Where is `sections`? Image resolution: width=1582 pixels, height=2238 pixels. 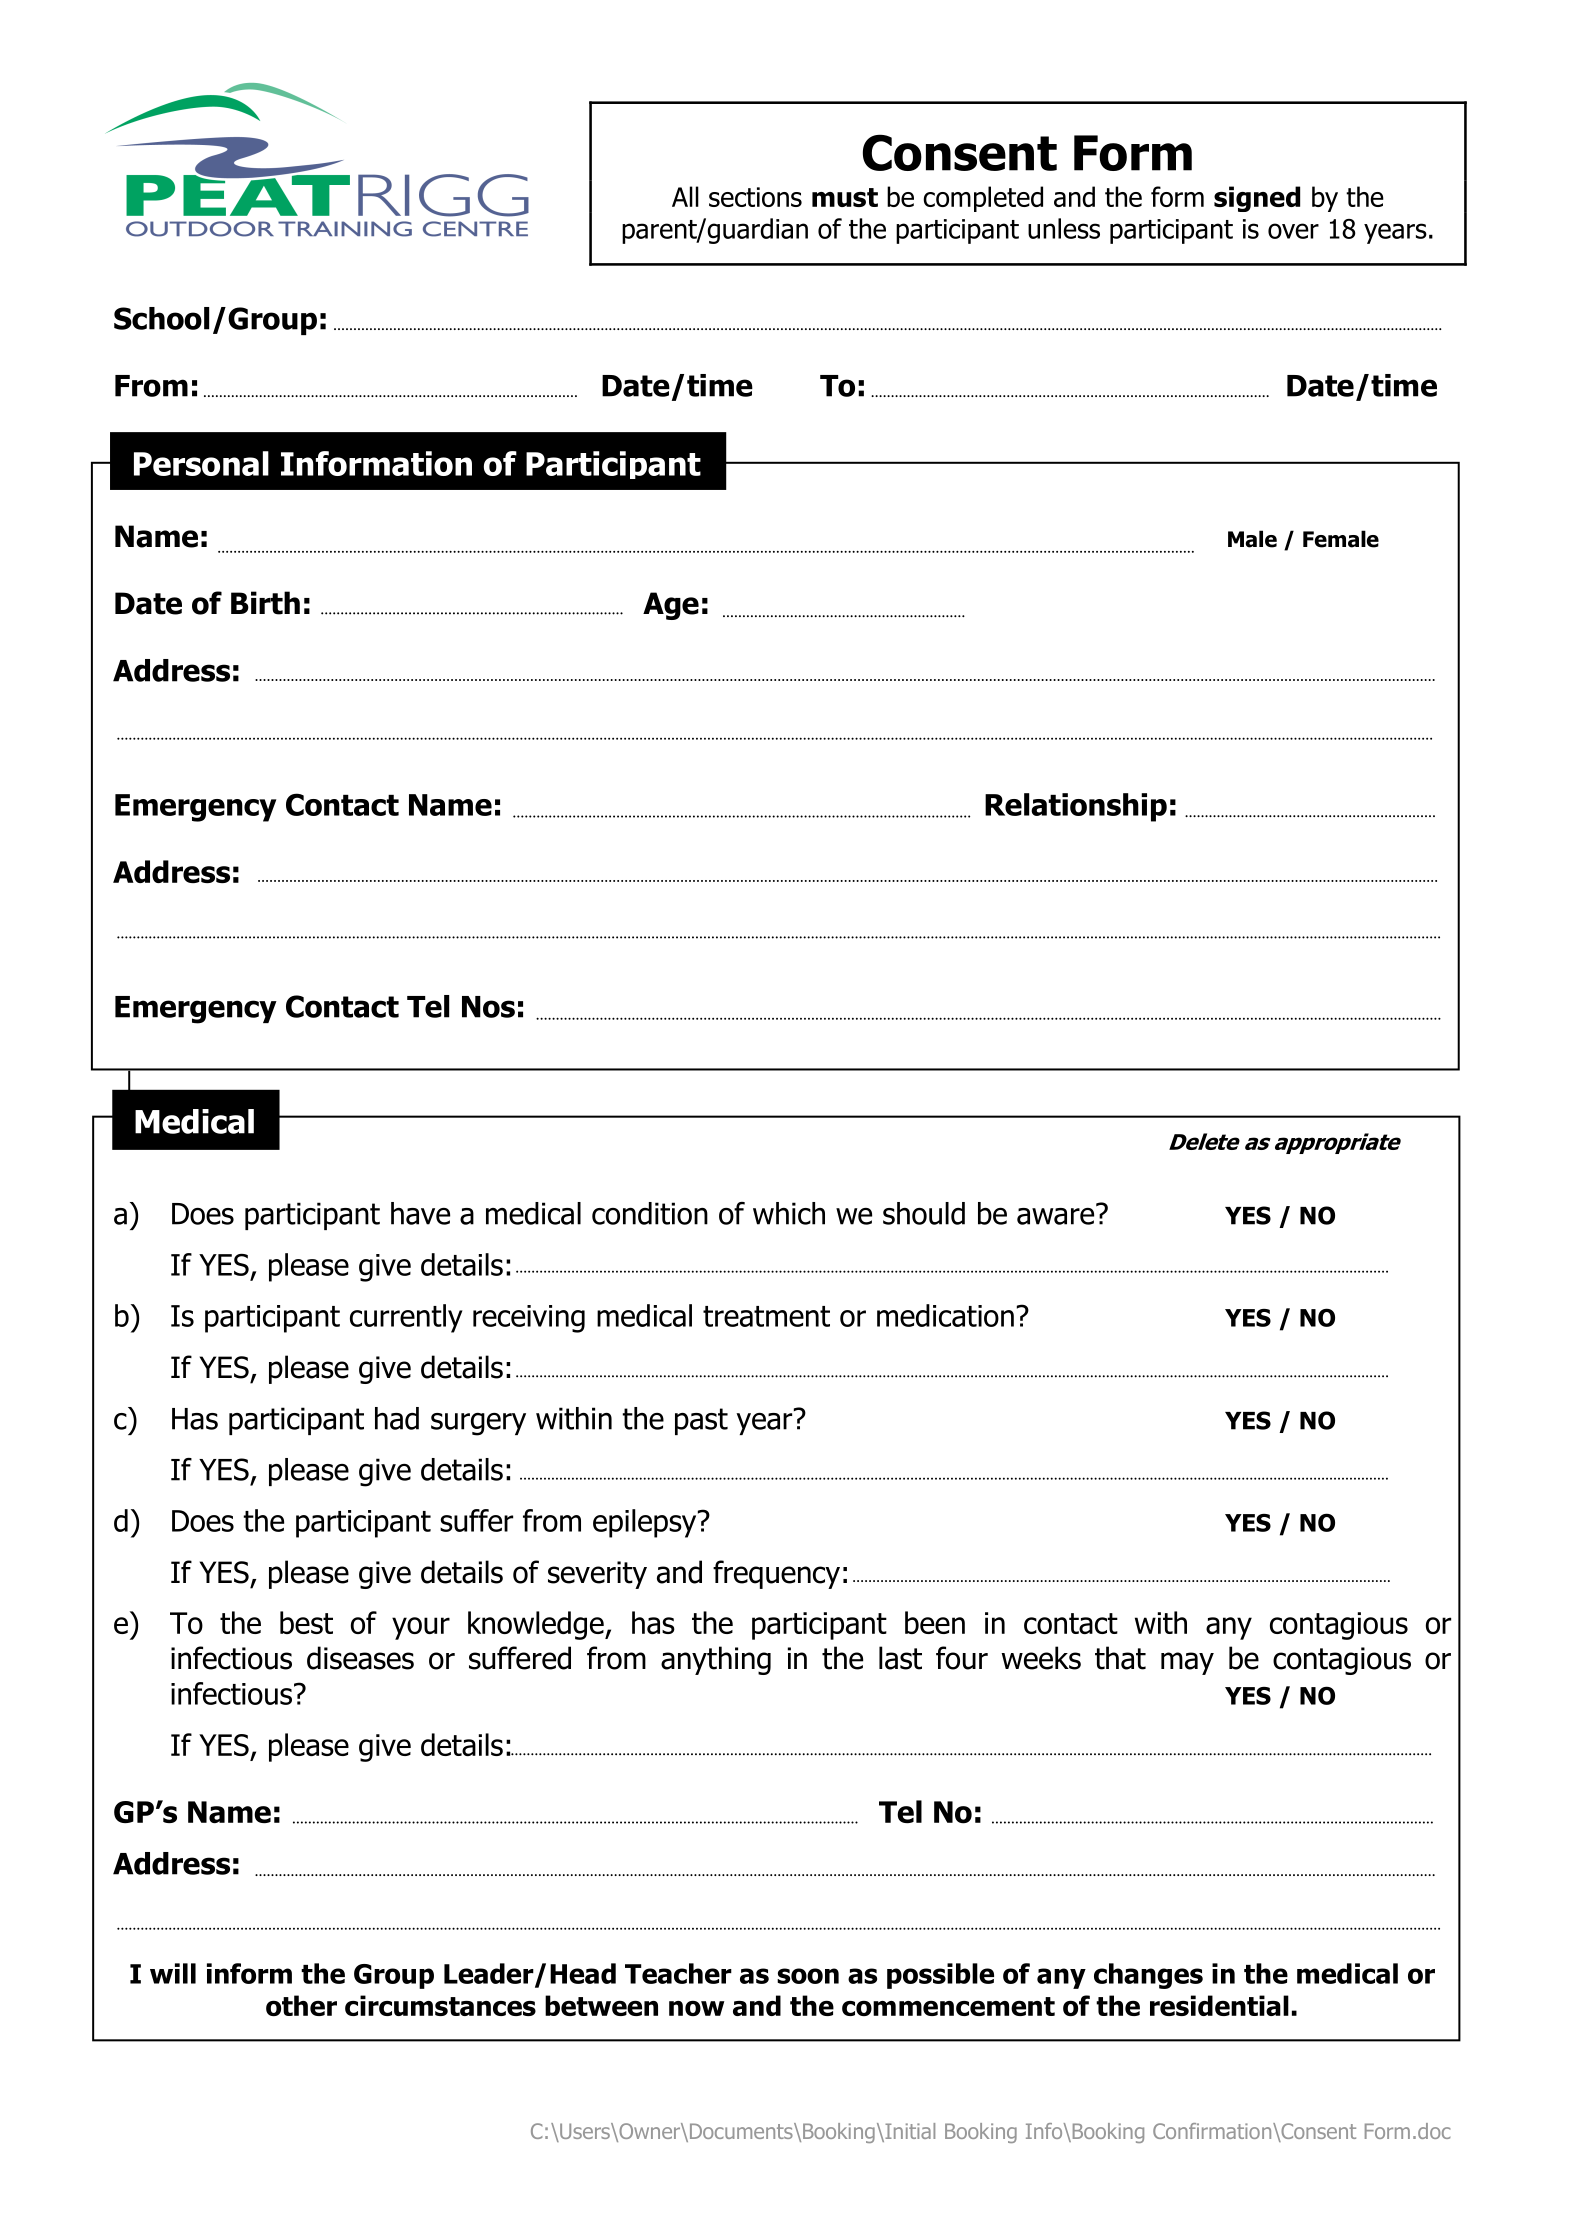
sections is located at coordinates (755, 197).
